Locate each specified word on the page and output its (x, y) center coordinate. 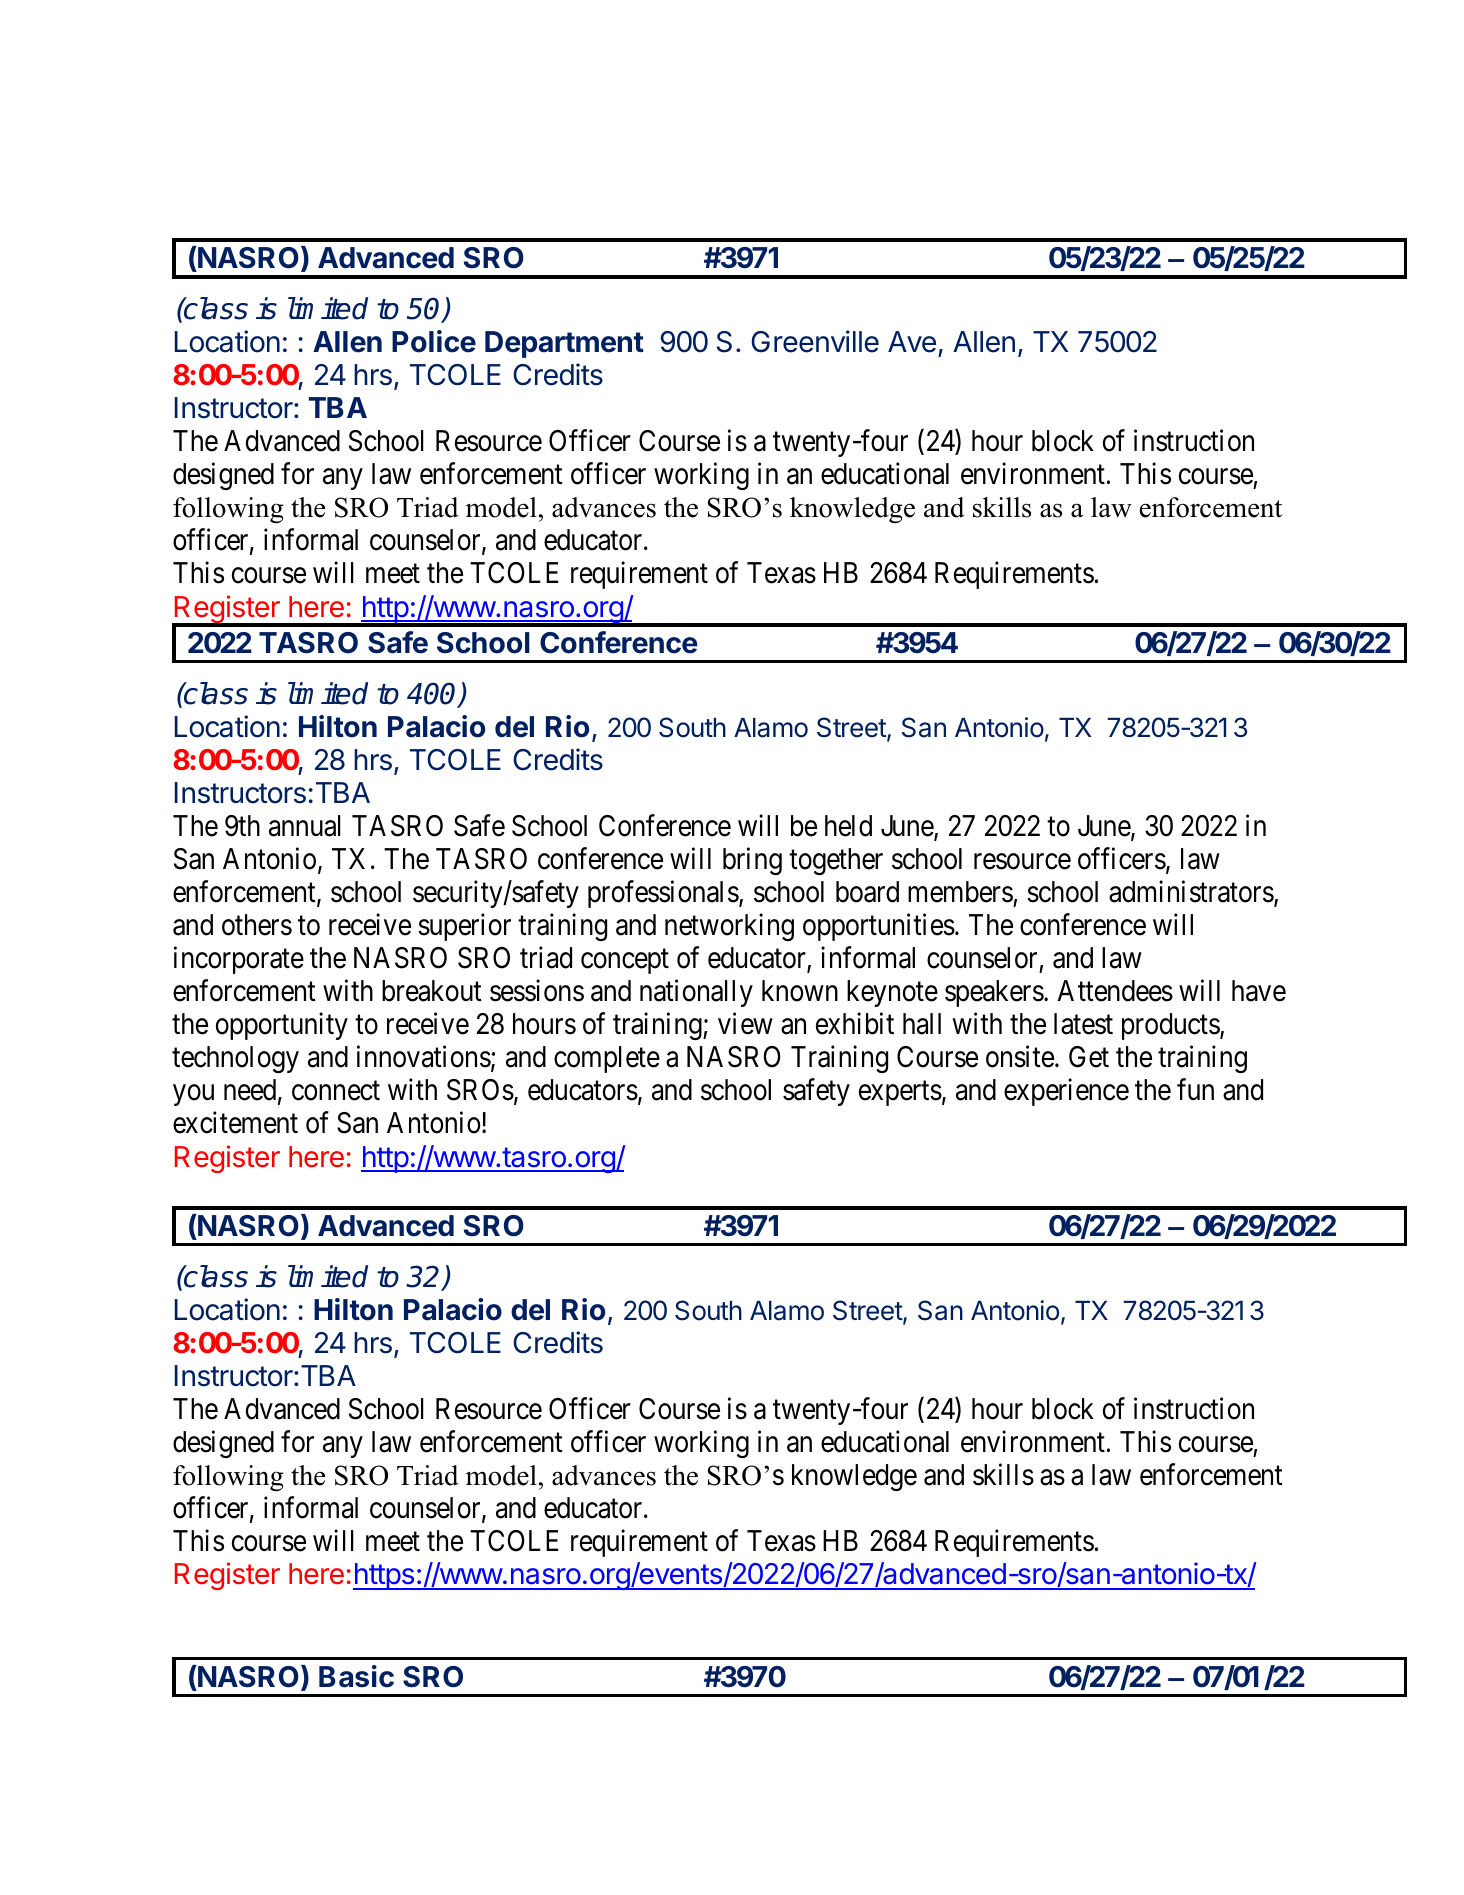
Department (564, 344)
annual (305, 826)
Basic (356, 1676)
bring (752, 861)
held (848, 826)
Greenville (815, 341)
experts (900, 1094)
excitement (235, 1123)
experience (1066, 1092)
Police (434, 341)
